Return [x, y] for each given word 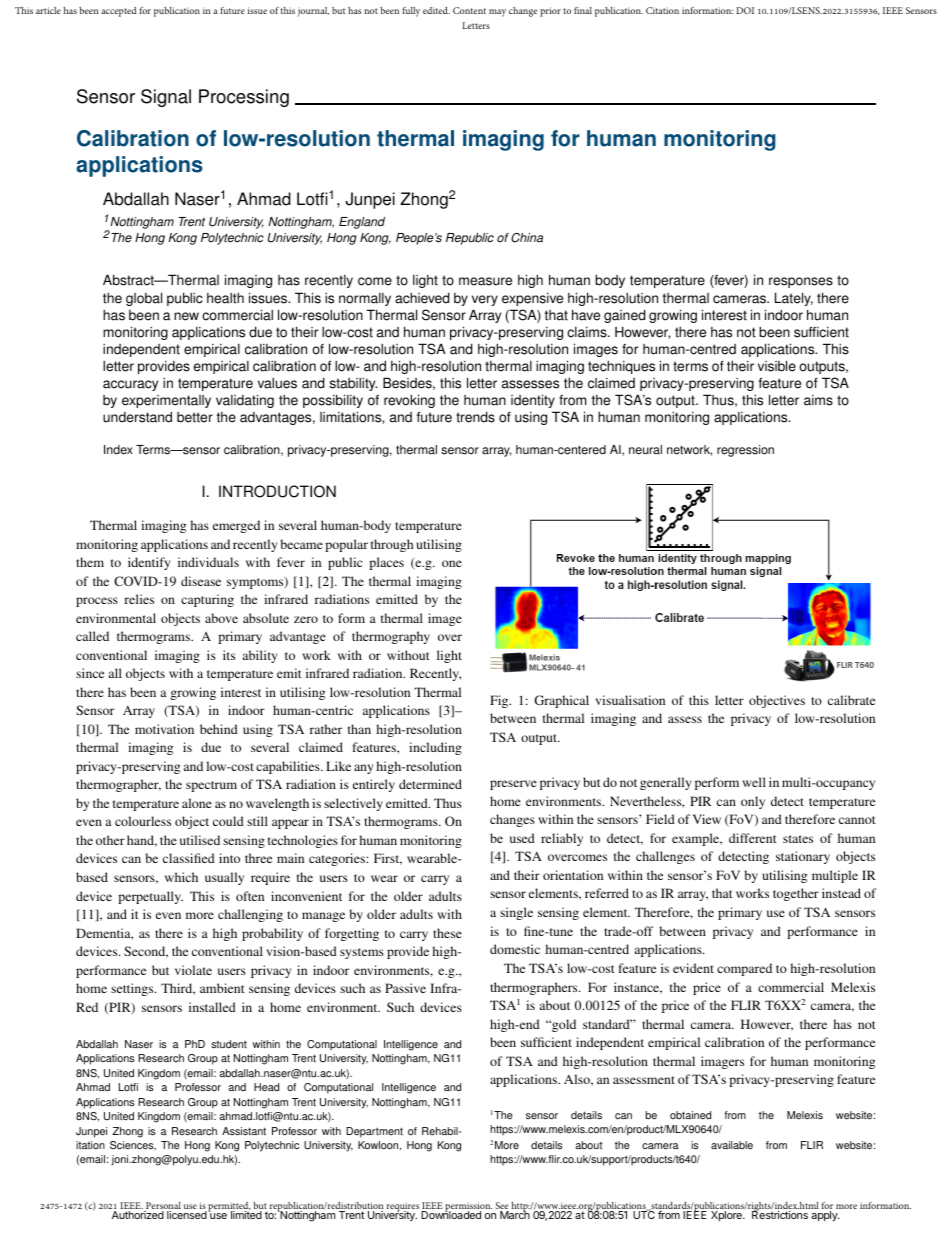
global [144, 299]
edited [436, 10]
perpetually [150, 897]
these [447, 933]
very [485, 300]
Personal [162, 1207]
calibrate [851, 700]
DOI [745, 10]
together [796, 894]
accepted [118, 12]
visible [777, 366]
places [386, 563]
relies [139, 599]
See [502, 1207]
